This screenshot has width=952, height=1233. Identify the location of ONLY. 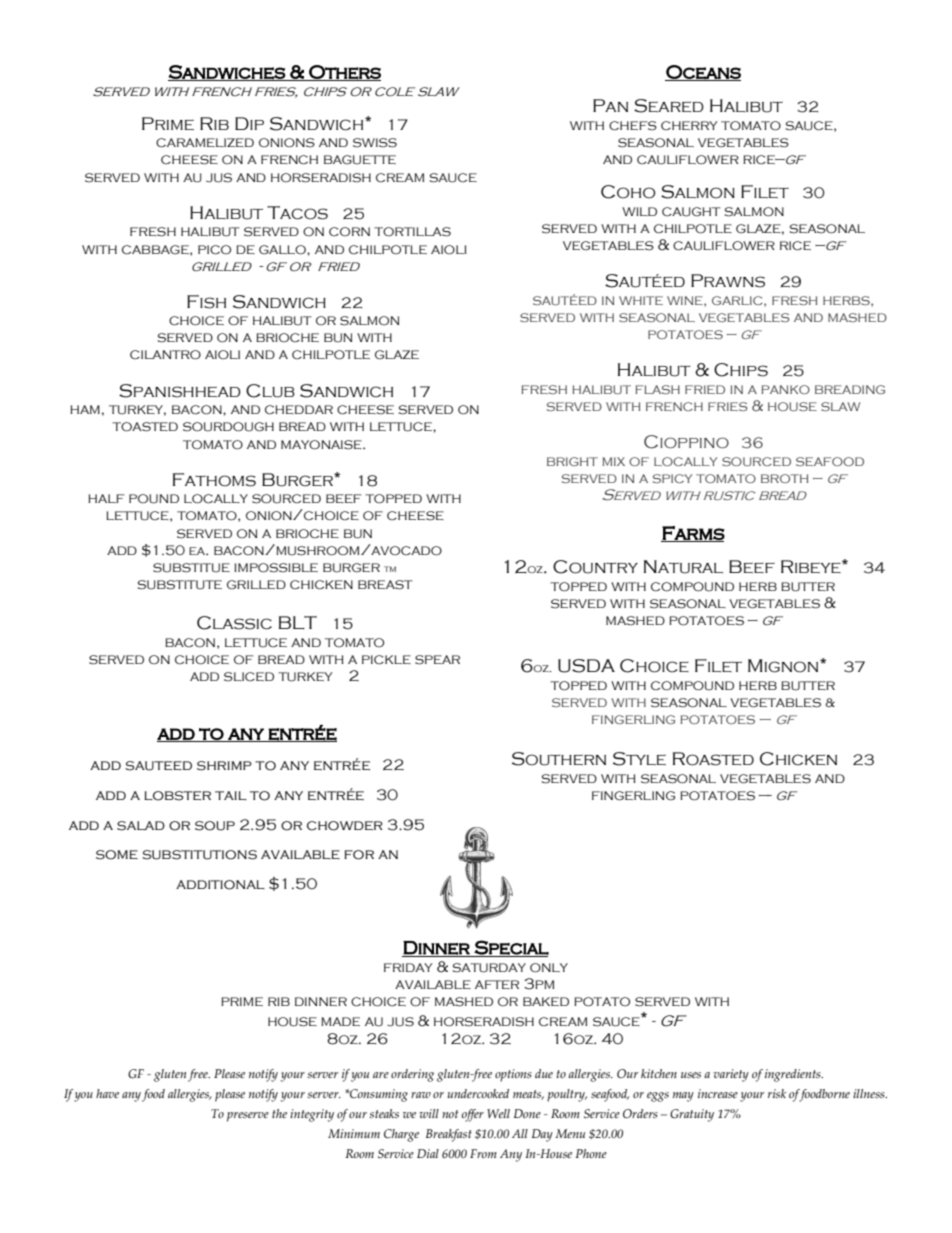
(549, 968).
